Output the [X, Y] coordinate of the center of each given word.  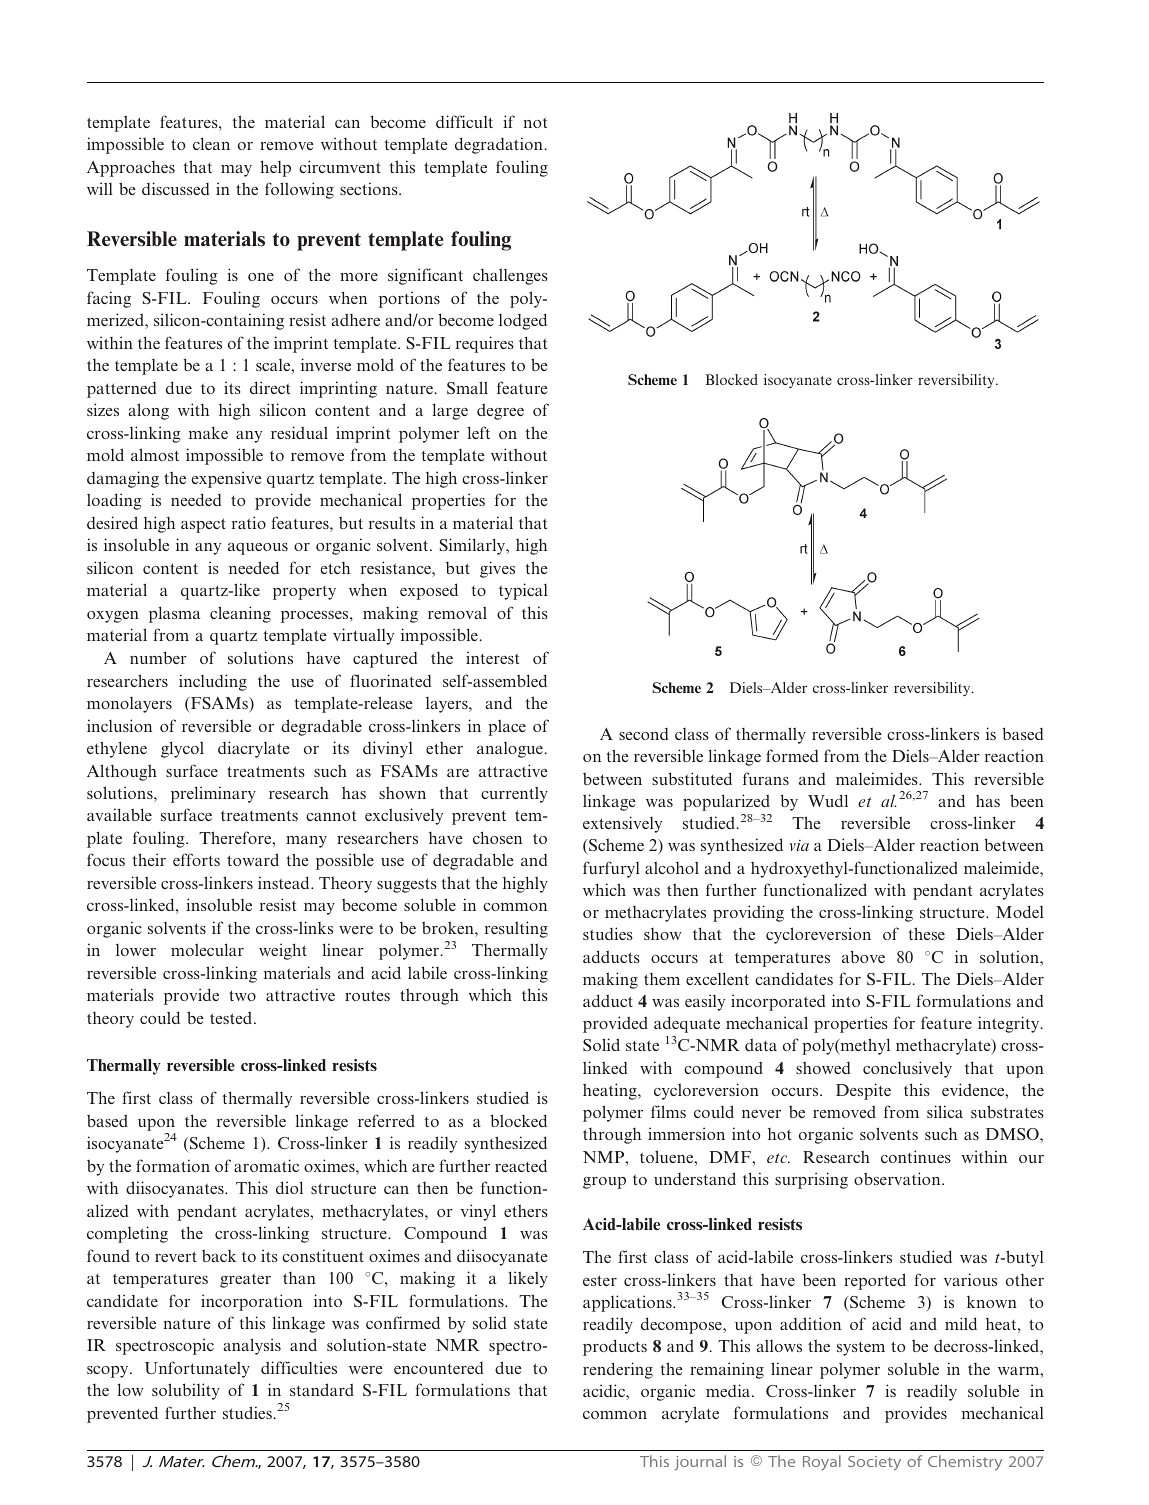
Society [874, 1463]
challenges [510, 276]
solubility [186, 1391]
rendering [618, 1370]
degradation [500, 145]
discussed [176, 188]
